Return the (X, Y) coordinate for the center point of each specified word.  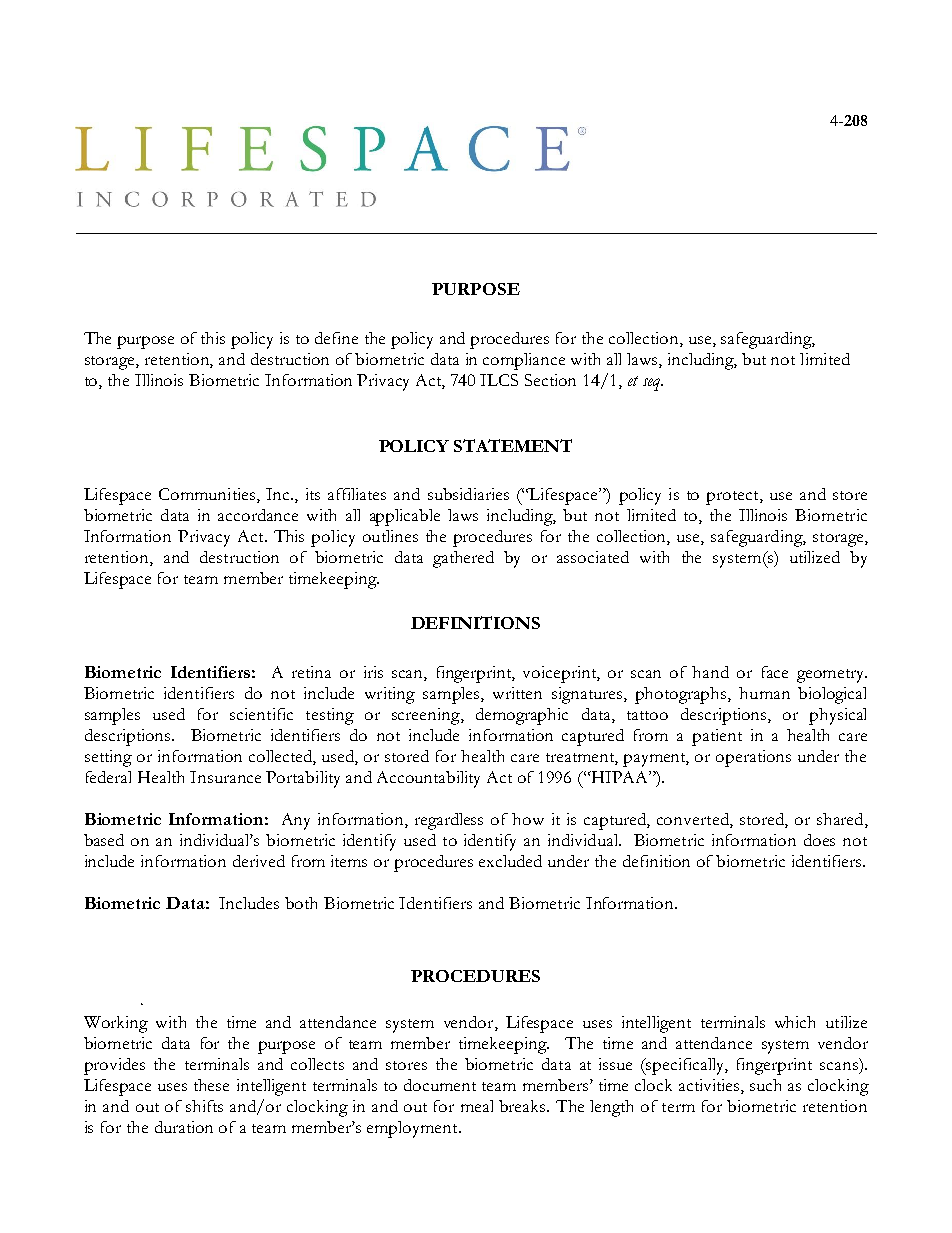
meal (477, 1106)
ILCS (499, 380)
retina (311, 672)
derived (259, 861)
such (765, 1085)
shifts (204, 1106)
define (336, 338)
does (819, 840)
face (775, 672)
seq (653, 384)
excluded (510, 861)
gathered (463, 559)
